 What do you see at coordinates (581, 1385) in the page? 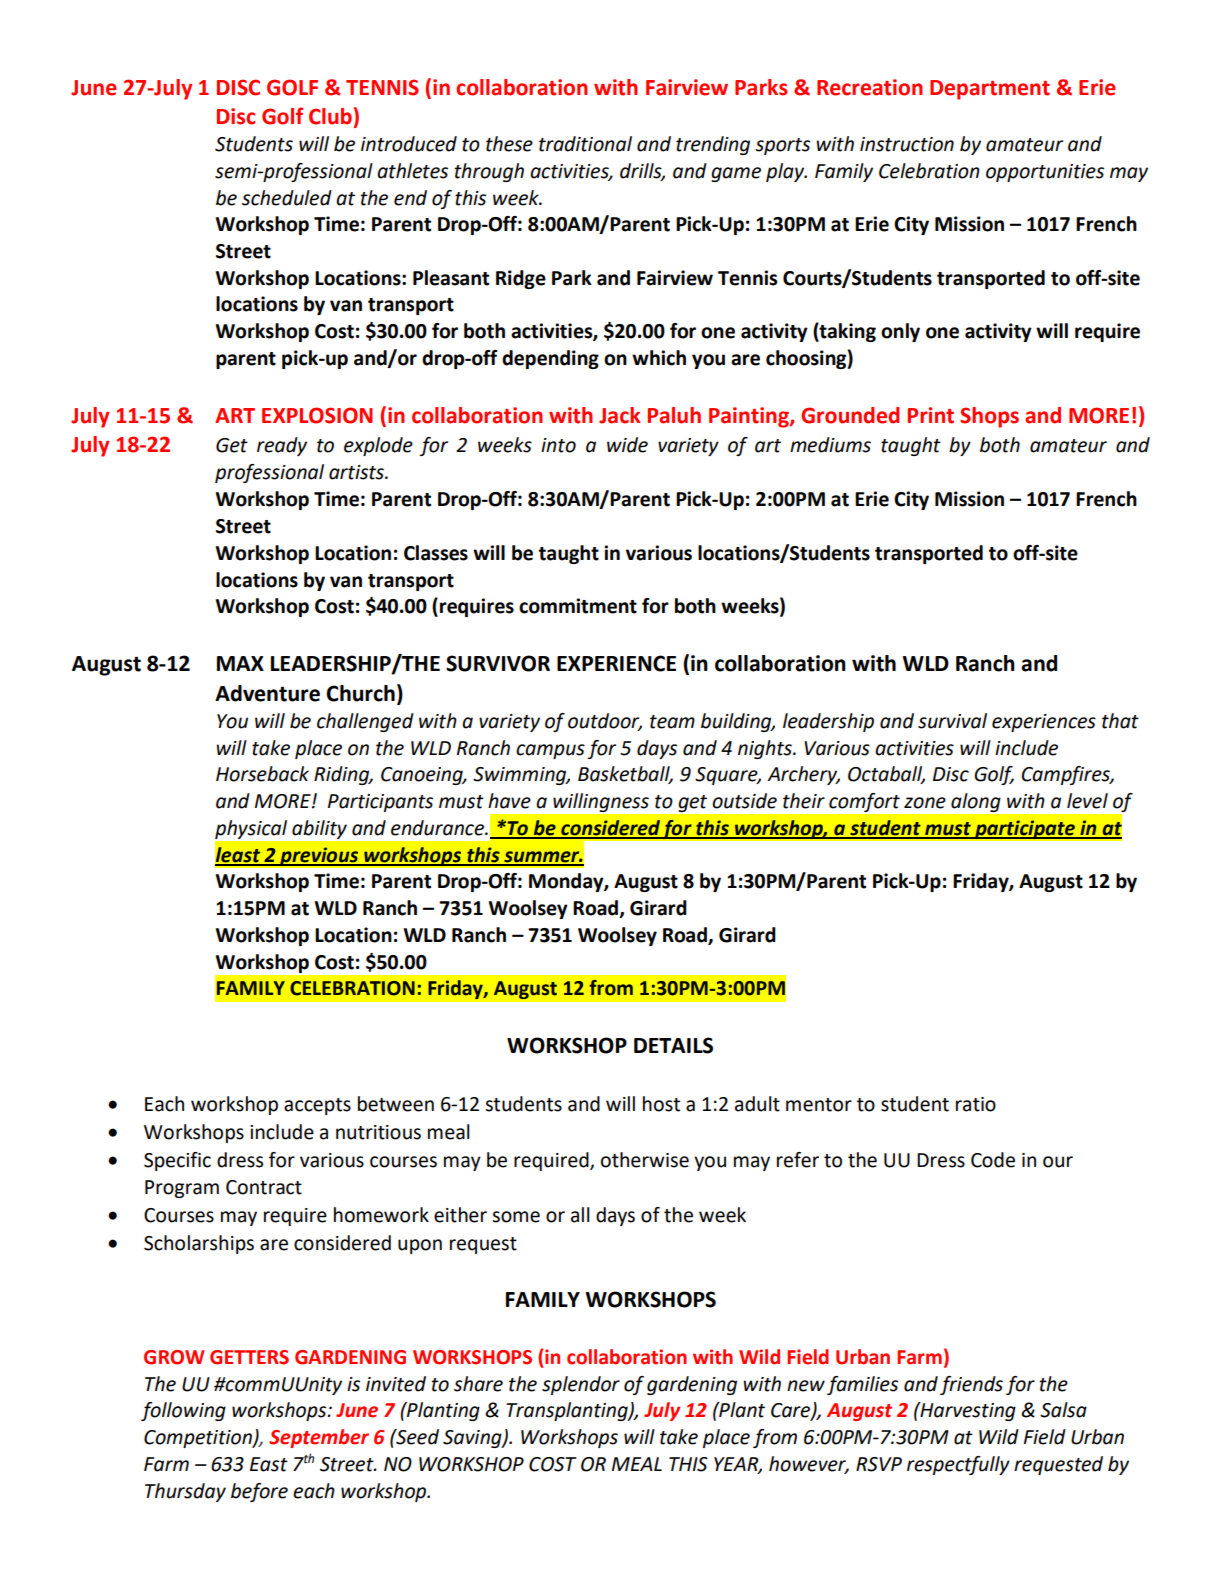
I see `splendor` at bounding box center [581, 1385].
